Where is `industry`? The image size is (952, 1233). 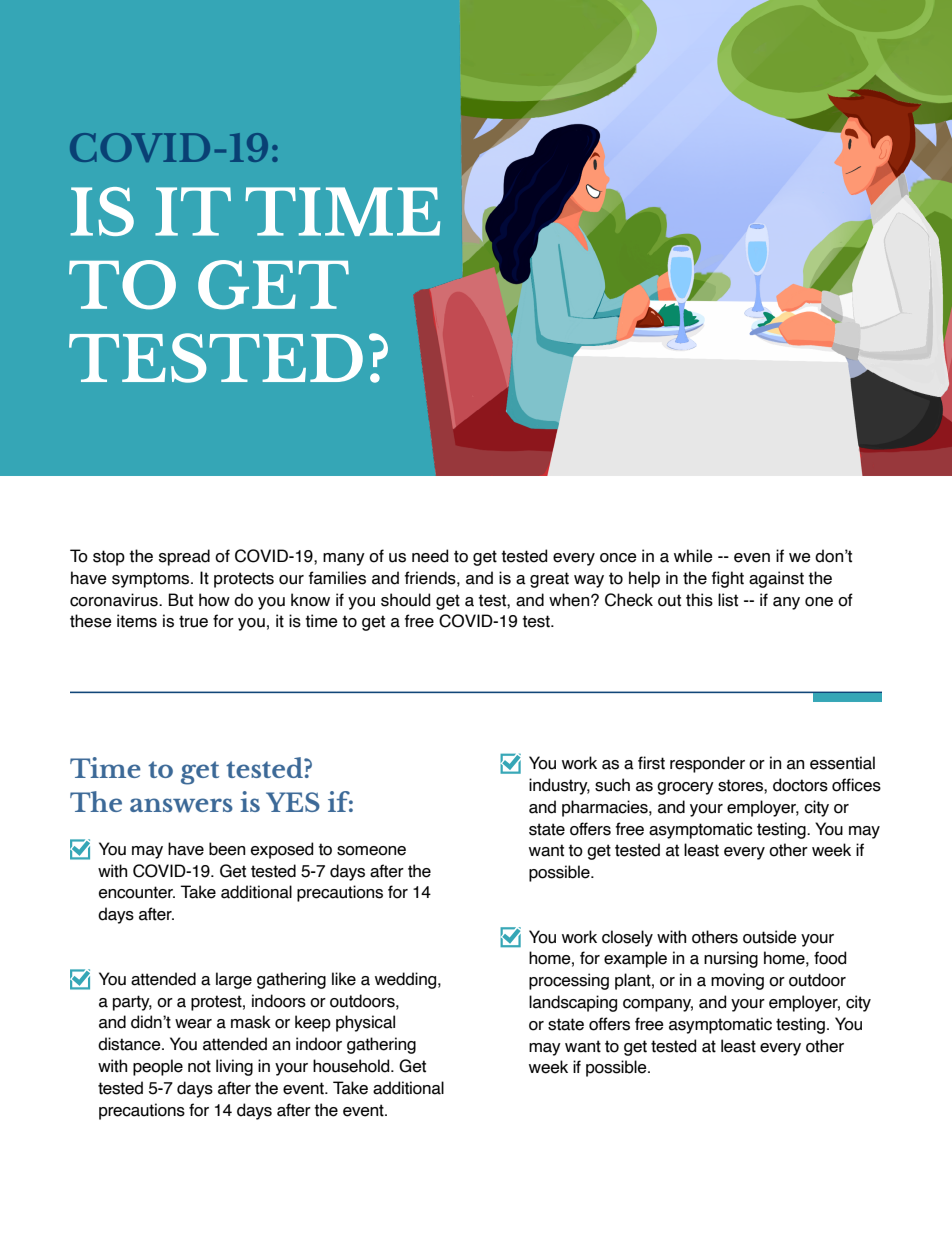 industry is located at coordinates (559, 786).
